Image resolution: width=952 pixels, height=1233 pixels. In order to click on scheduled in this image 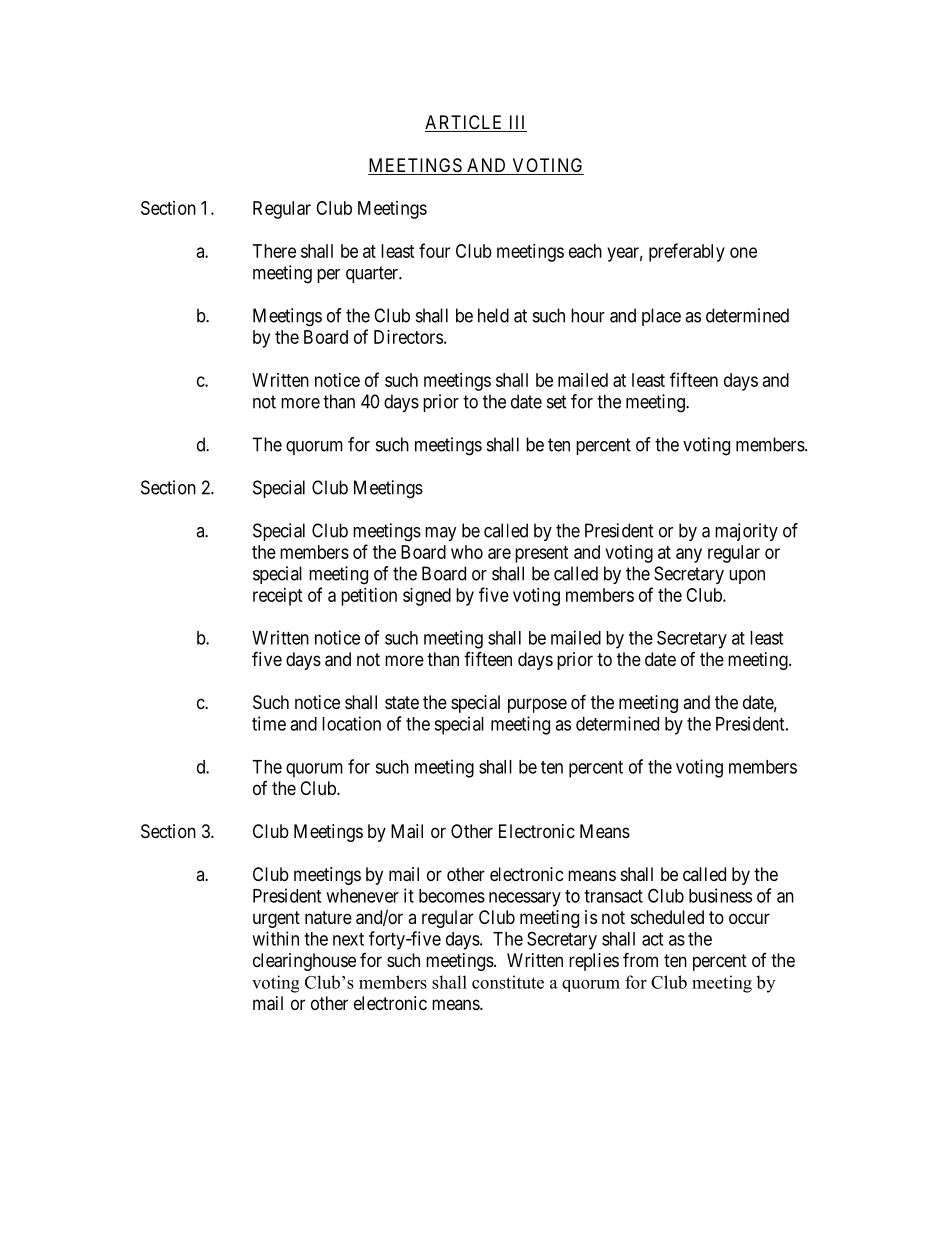, I will do `click(667, 917)`.
